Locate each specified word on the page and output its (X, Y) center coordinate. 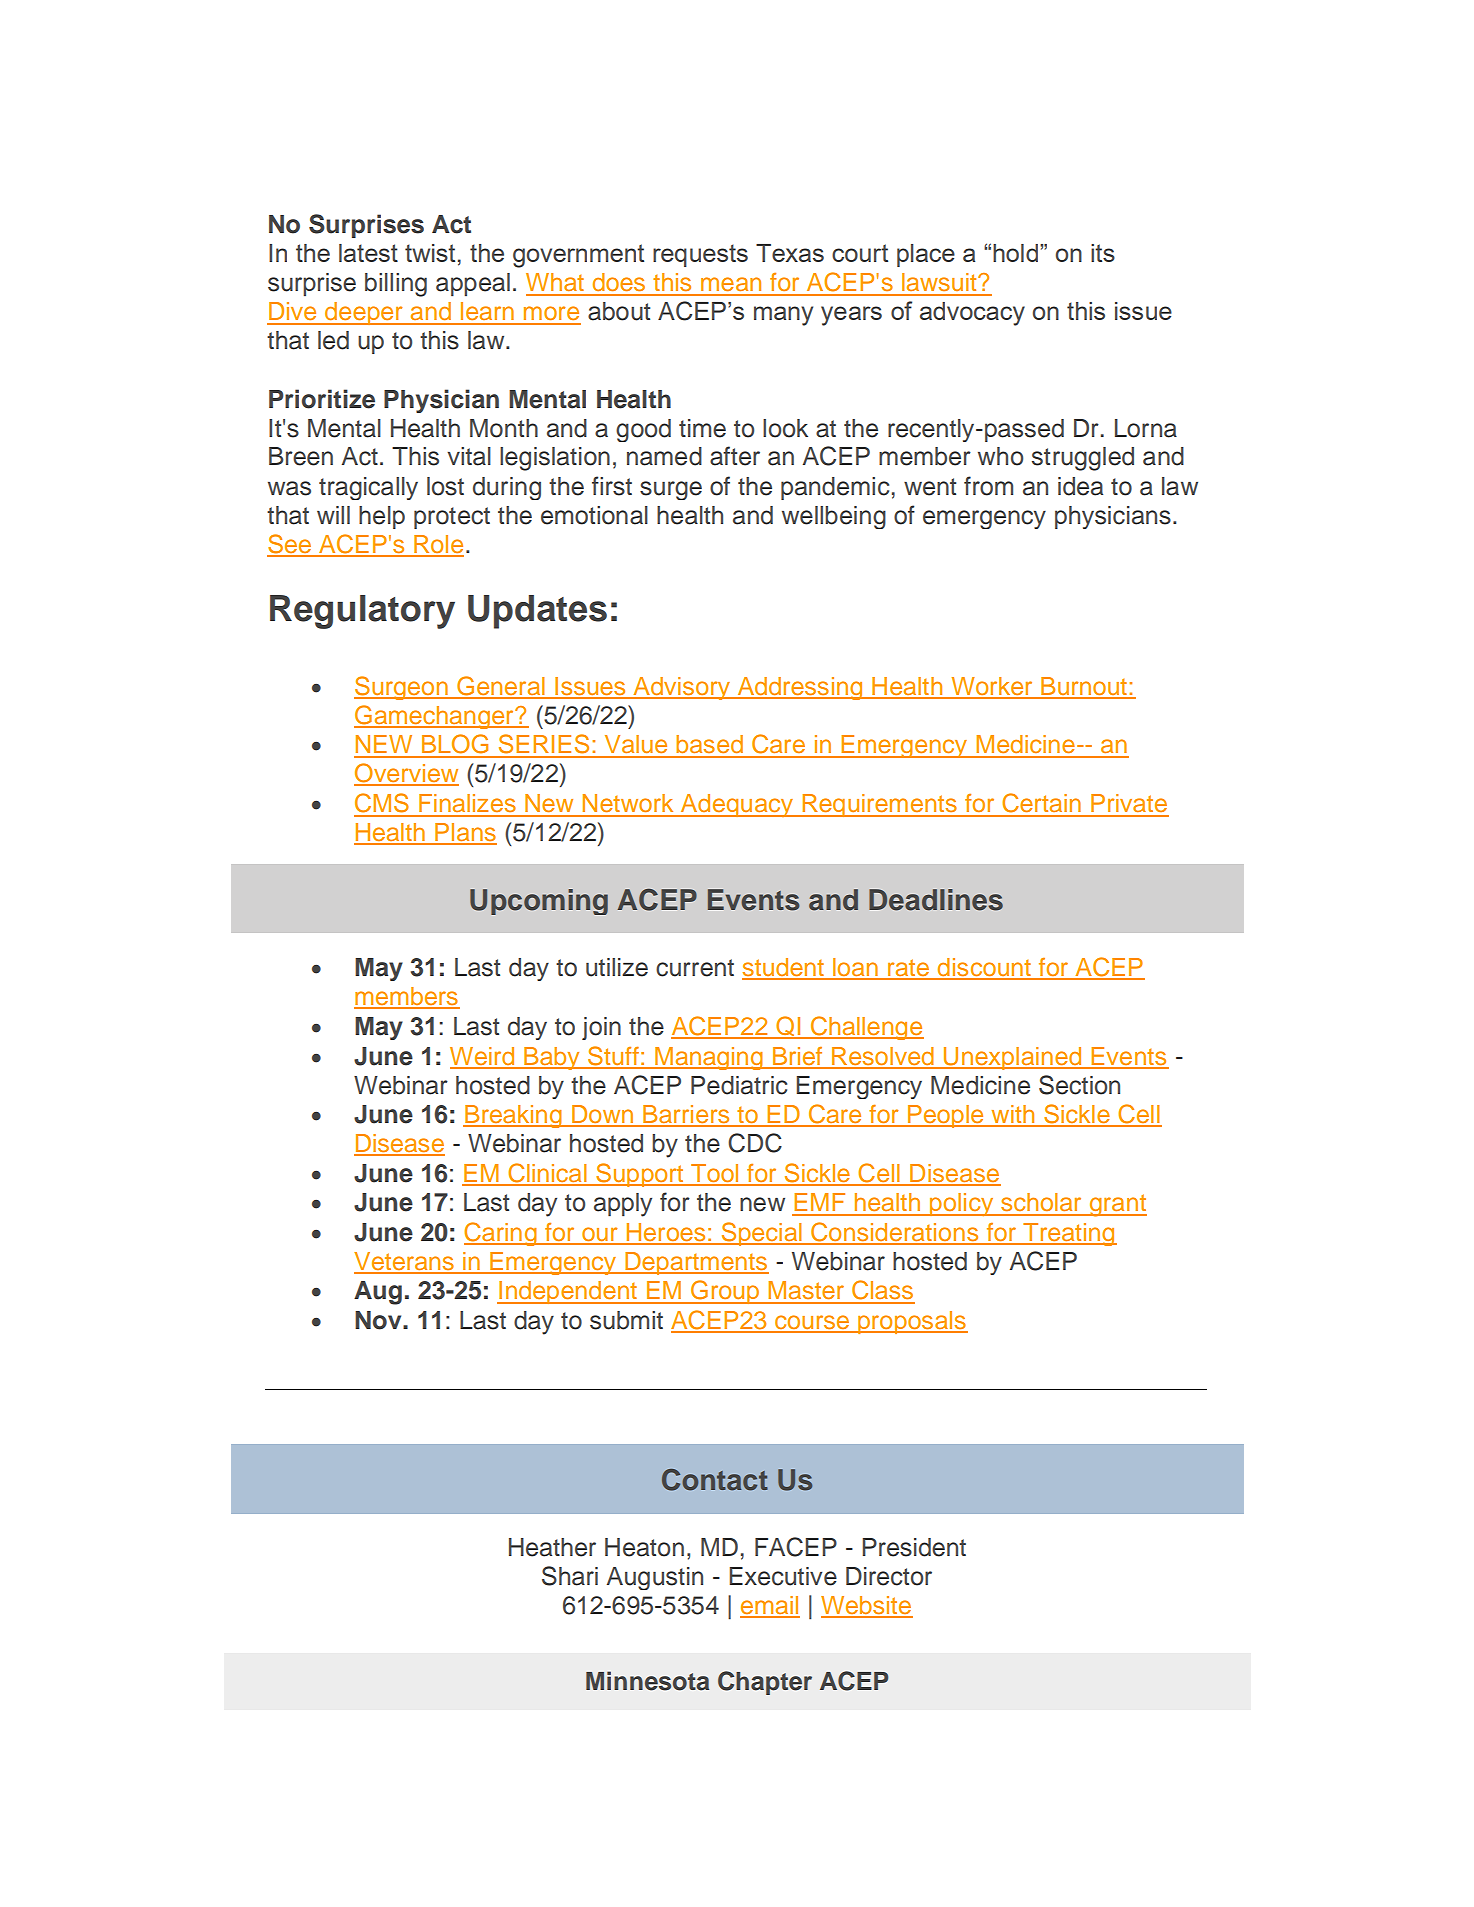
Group (725, 1292)
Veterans (405, 1262)
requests (700, 255)
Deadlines (936, 900)
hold (1017, 253)
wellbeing (834, 517)
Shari (570, 1576)
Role (438, 545)
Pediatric (739, 1085)
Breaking (513, 1116)
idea (1080, 486)
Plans (465, 833)
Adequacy (737, 805)
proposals (912, 1322)
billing (396, 285)
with (1013, 1115)
